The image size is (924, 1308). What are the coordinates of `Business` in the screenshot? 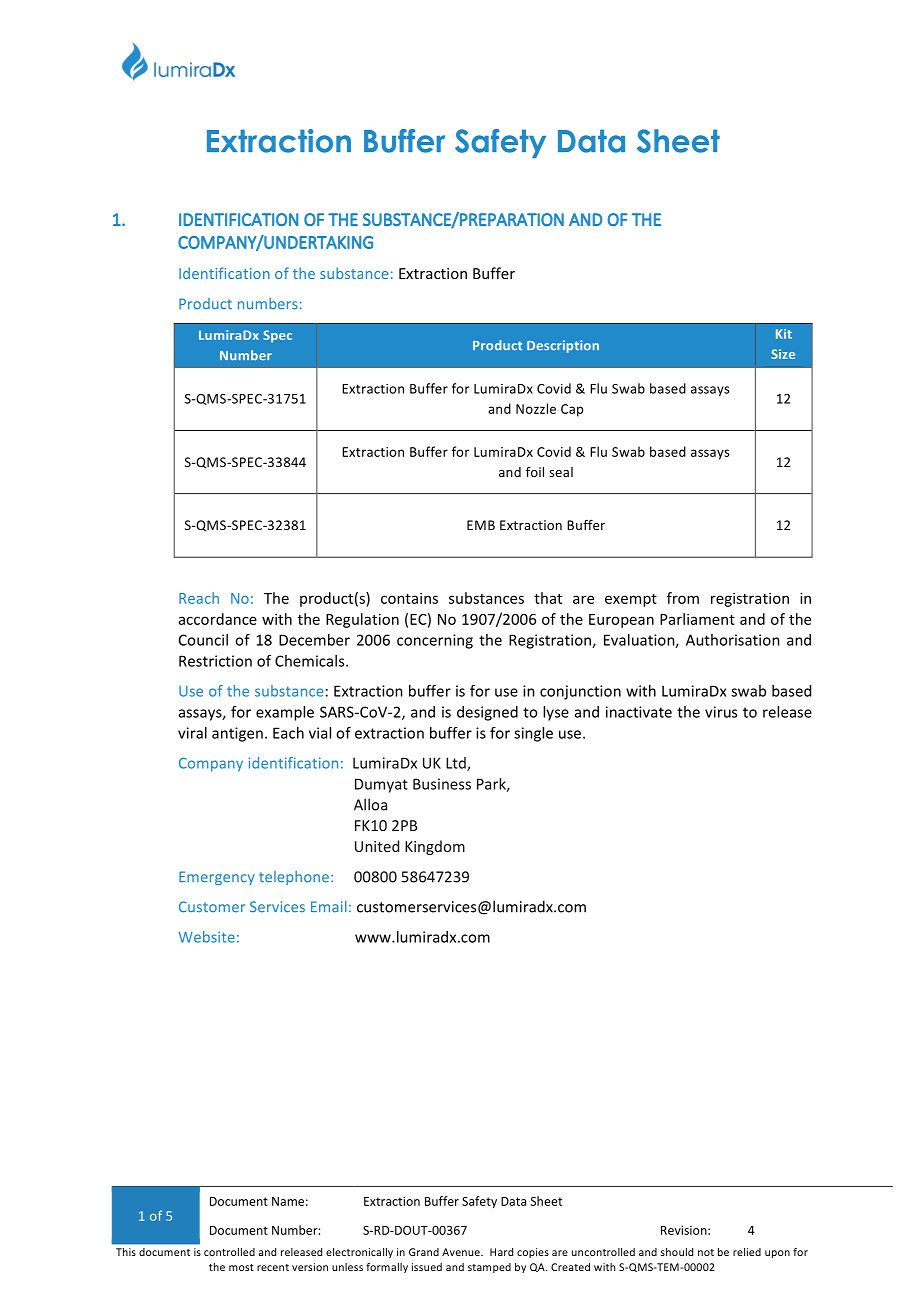 It's located at (442, 784).
